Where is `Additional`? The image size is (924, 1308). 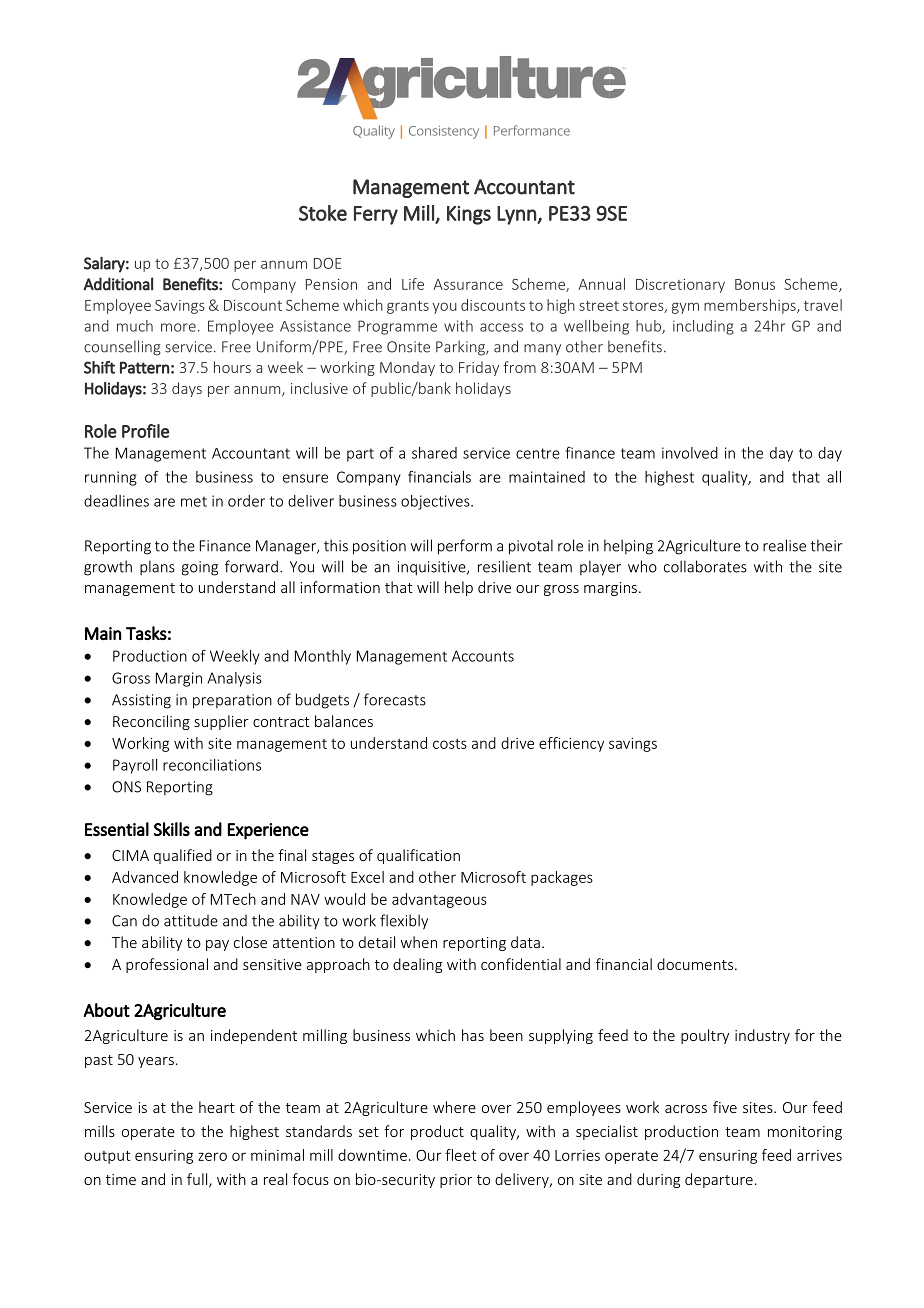
Additional is located at coordinates (118, 284).
